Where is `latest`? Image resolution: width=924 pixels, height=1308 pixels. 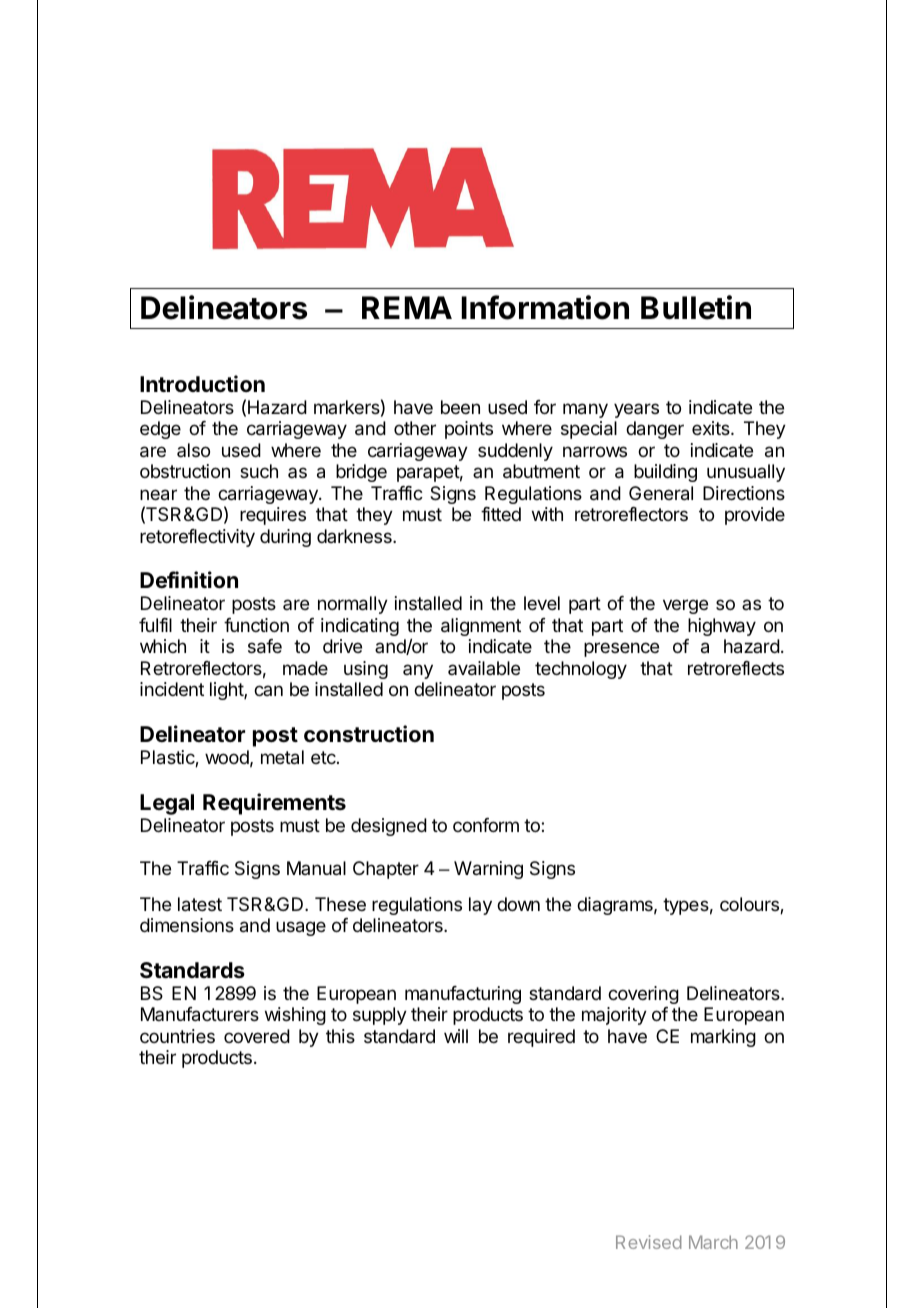
latest is located at coordinates (200, 904).
